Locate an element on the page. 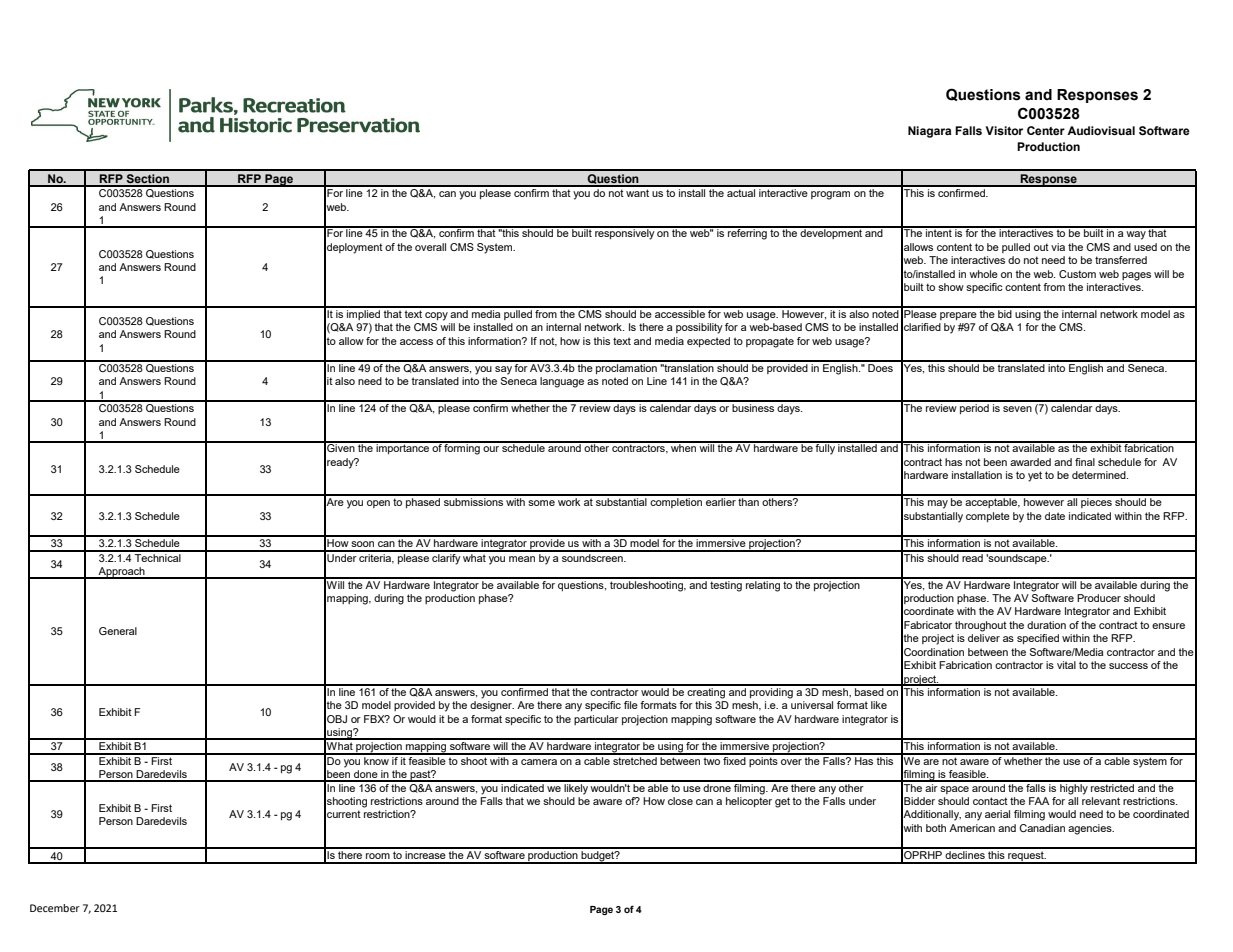  program is located at coordinates (830, 195).
